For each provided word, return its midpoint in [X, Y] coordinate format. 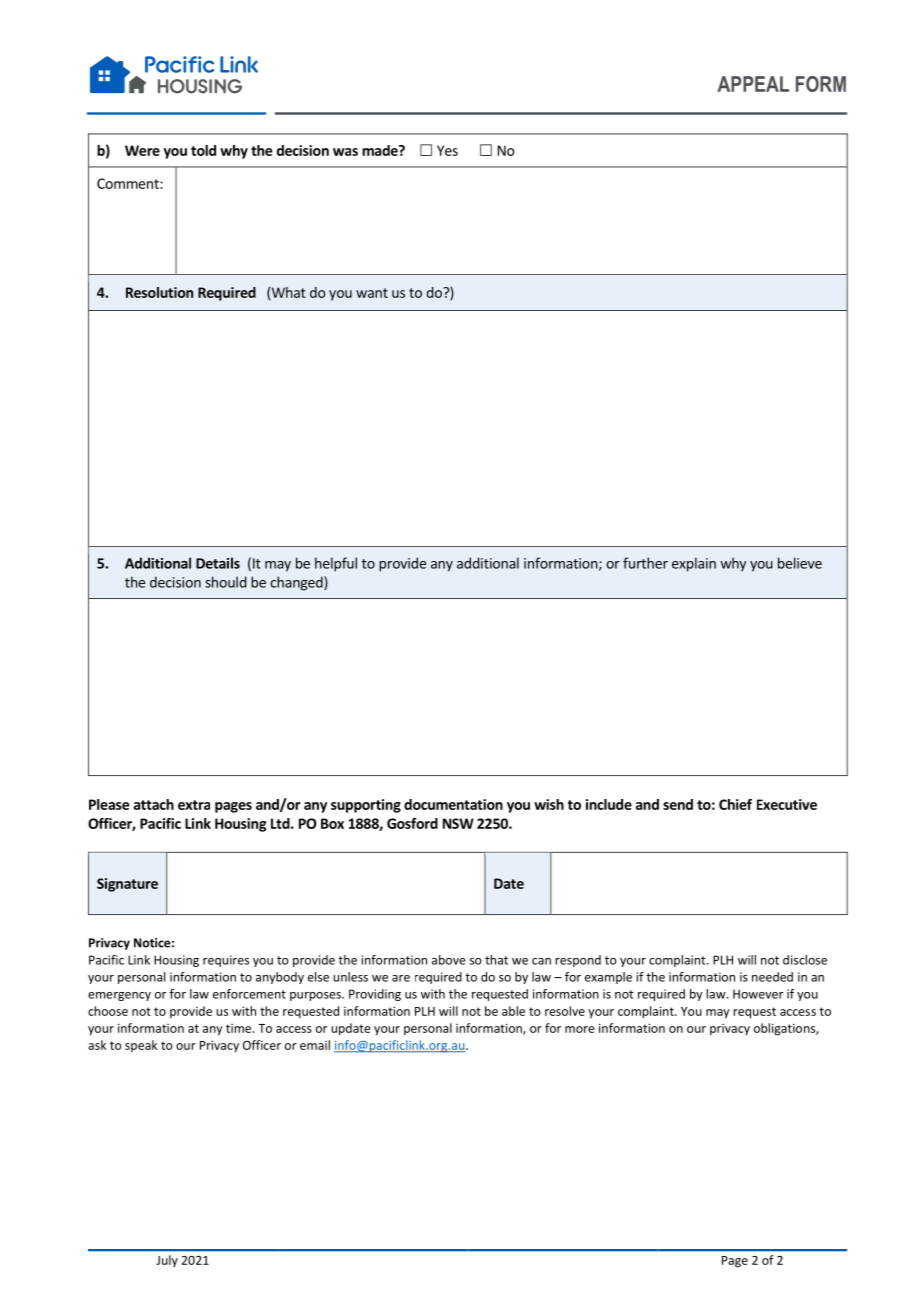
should [226, 582]
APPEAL [753, 84]
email [315, 1045]
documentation [453, 804]
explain [694, 564]
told [203, 150]
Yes [447, 150]
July [167, 1261]
